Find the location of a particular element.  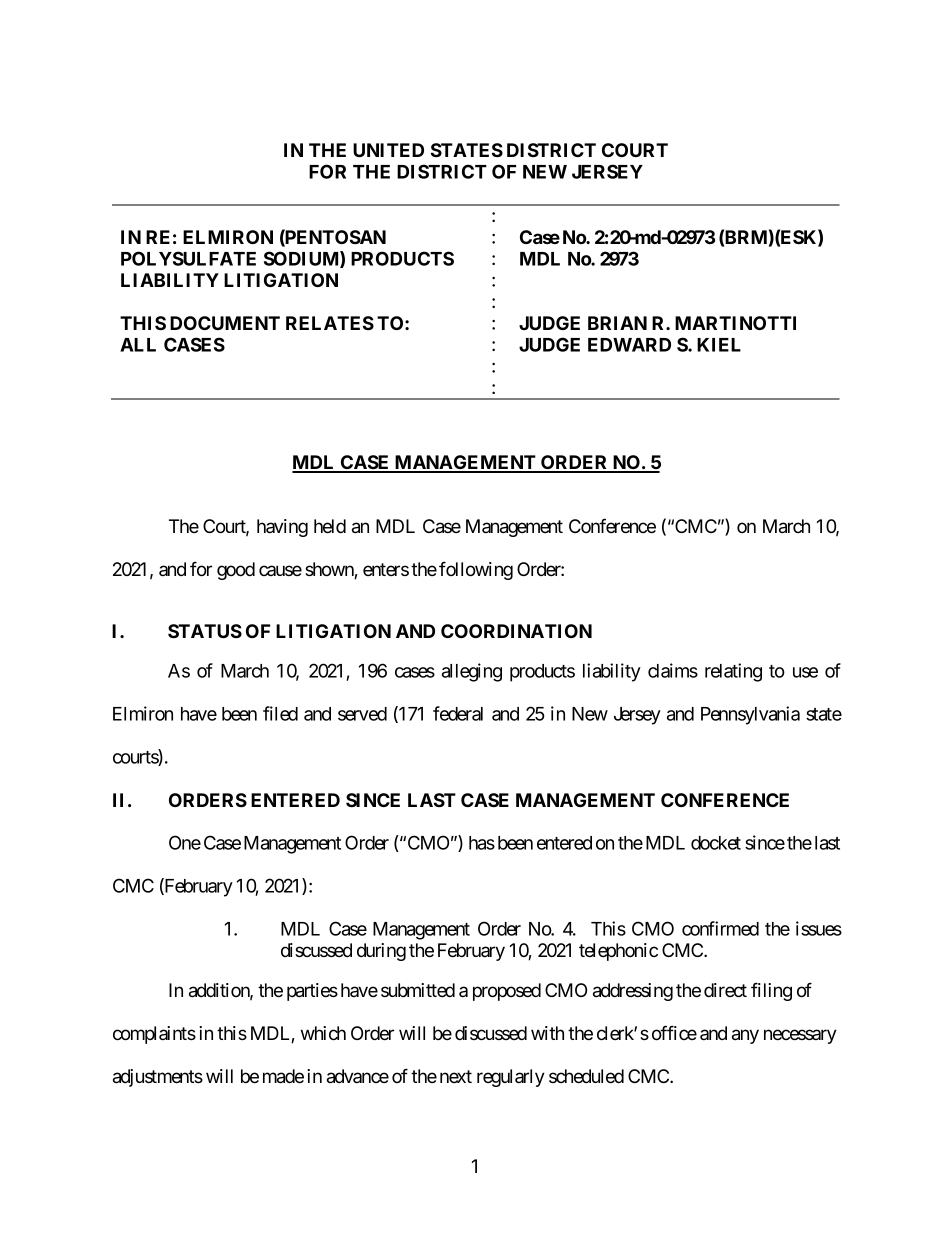

UNITED is located at coordinates (388, 150).
